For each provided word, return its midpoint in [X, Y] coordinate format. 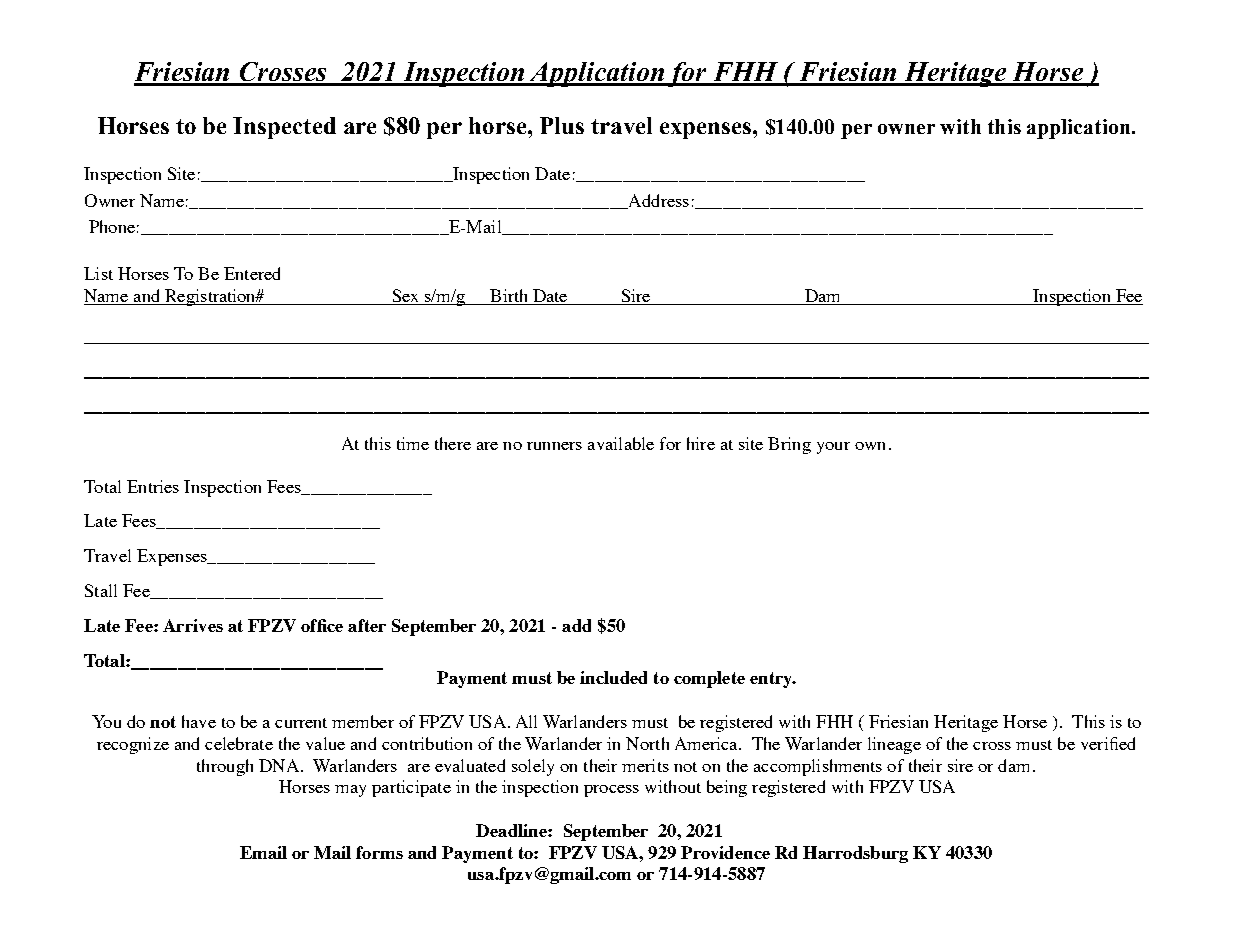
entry [772, 680]
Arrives [193, 625]
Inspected [284, 128]
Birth [508, 295]
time [413, 443]
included [613, 677]
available [621, 443]
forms [379, 852]
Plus [562, 125]
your [833, 448]
